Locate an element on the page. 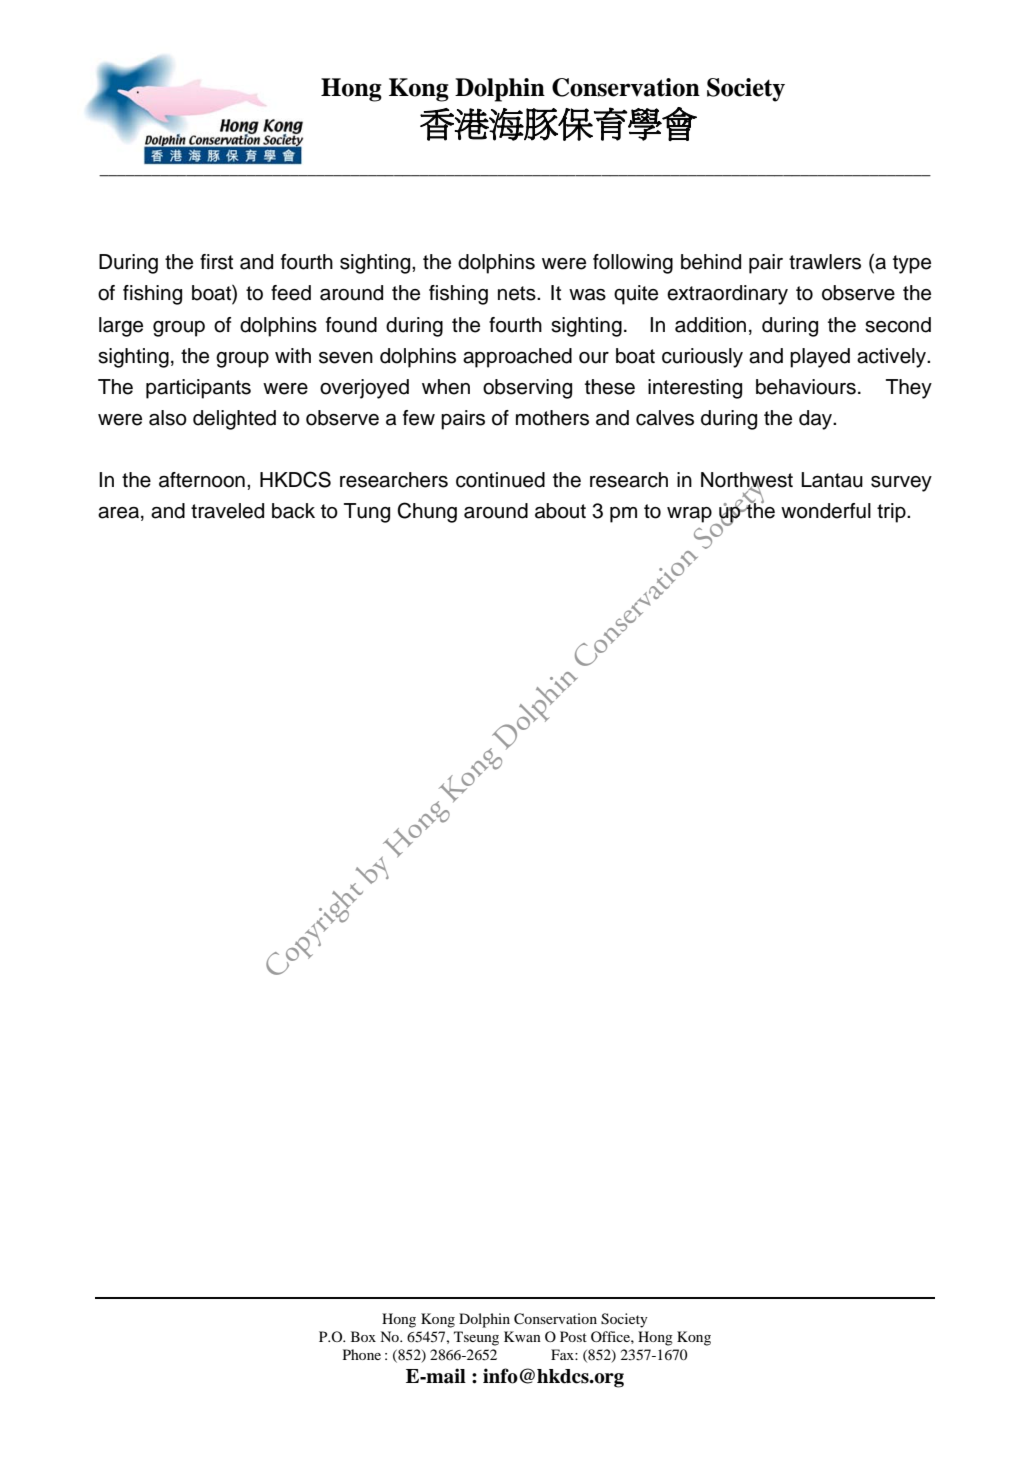 Image resolution: width=1030 pixels, height=1457 pixels. wonderful is located at coordinates (826, 511).
